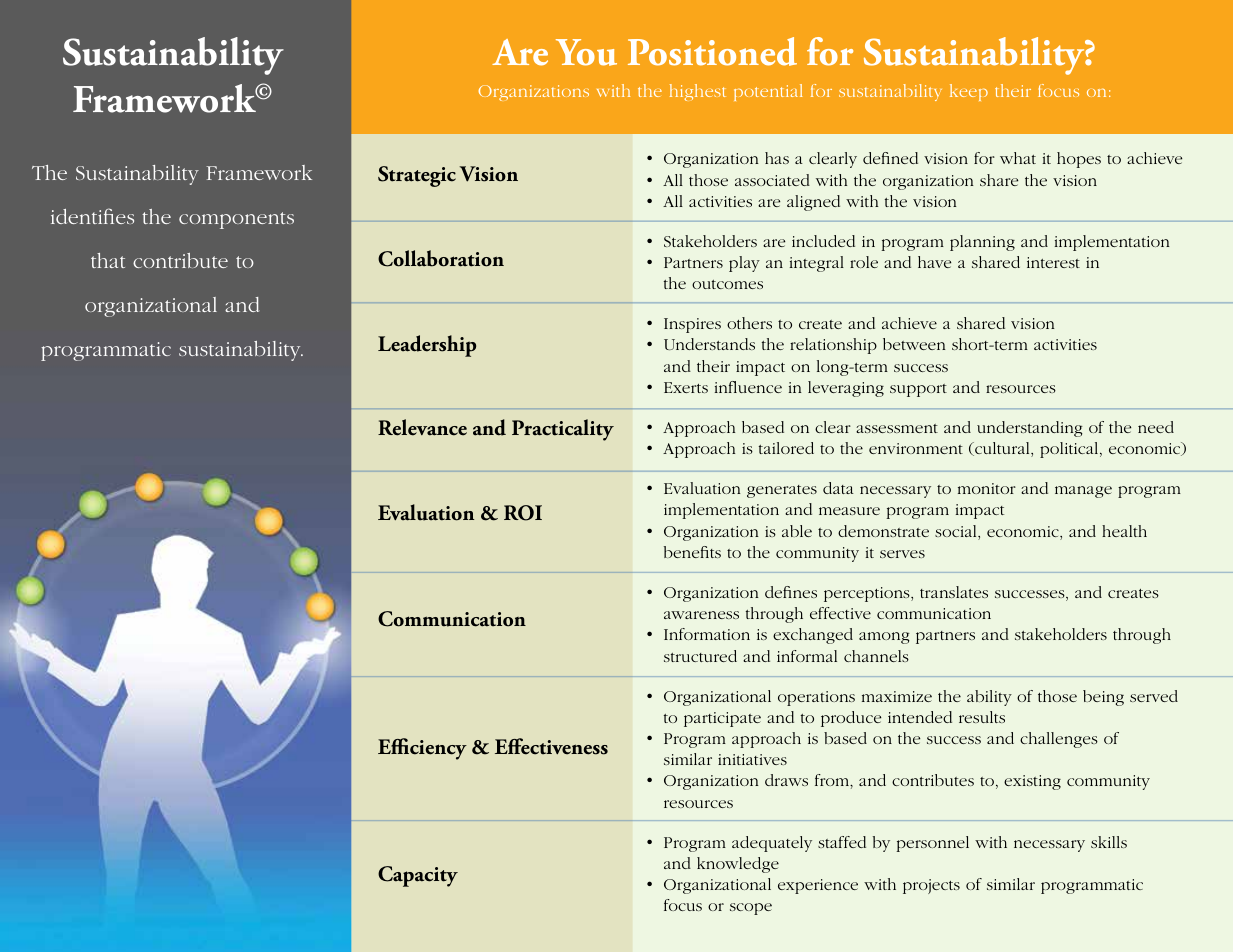 The height and width of the screenshot is (952, 1233). I want to click on Capacity, so click(418, 876).
